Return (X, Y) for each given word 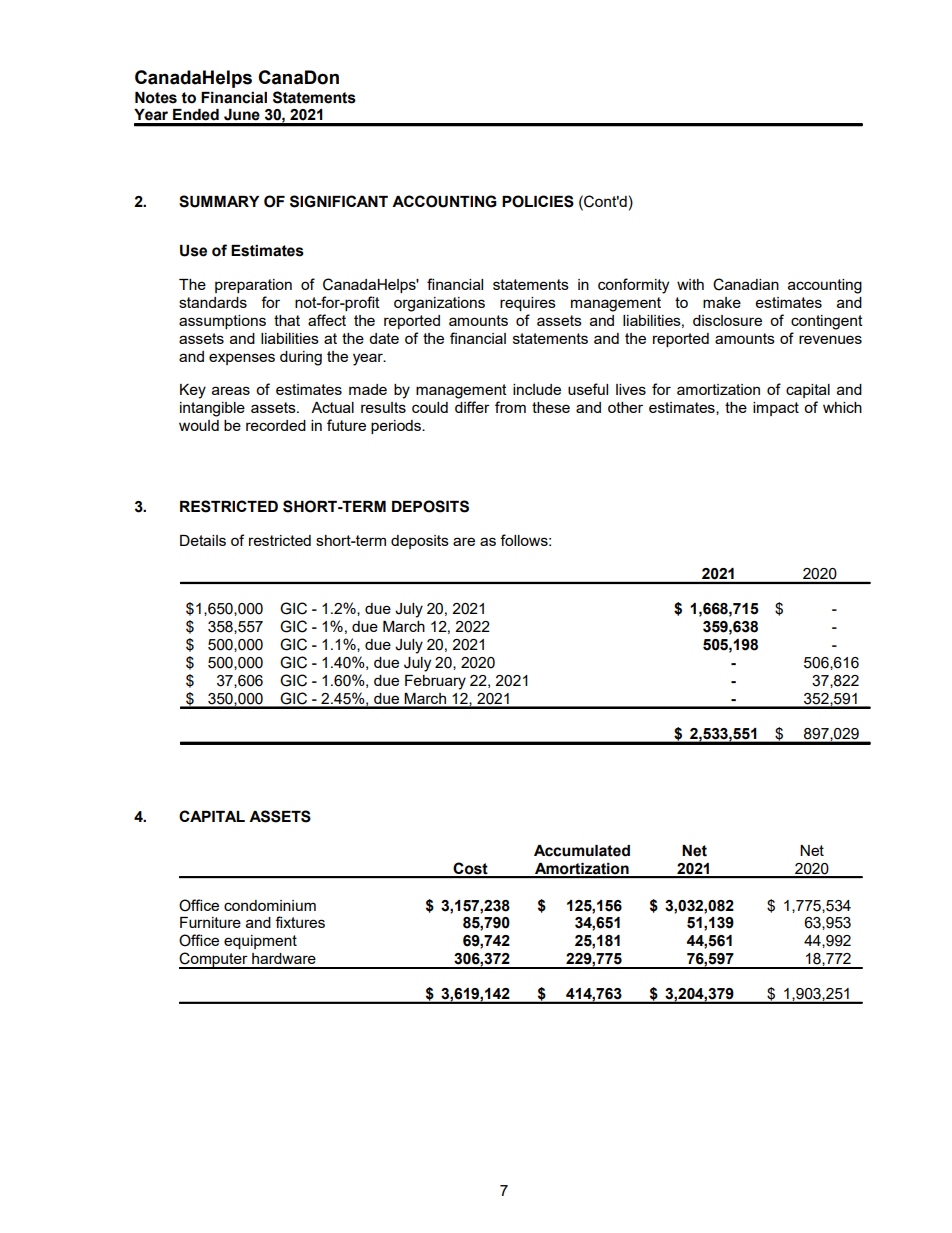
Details (203, 540)
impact (776, 409)
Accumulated (582, 851)
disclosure (727, 320)
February (435, 682)
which (842, 407)
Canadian (746, 284)
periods (397, 427)
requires (528, 304)
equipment (260, 942)
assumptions (222, 322)
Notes (156, 98)
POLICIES (538, 201)
